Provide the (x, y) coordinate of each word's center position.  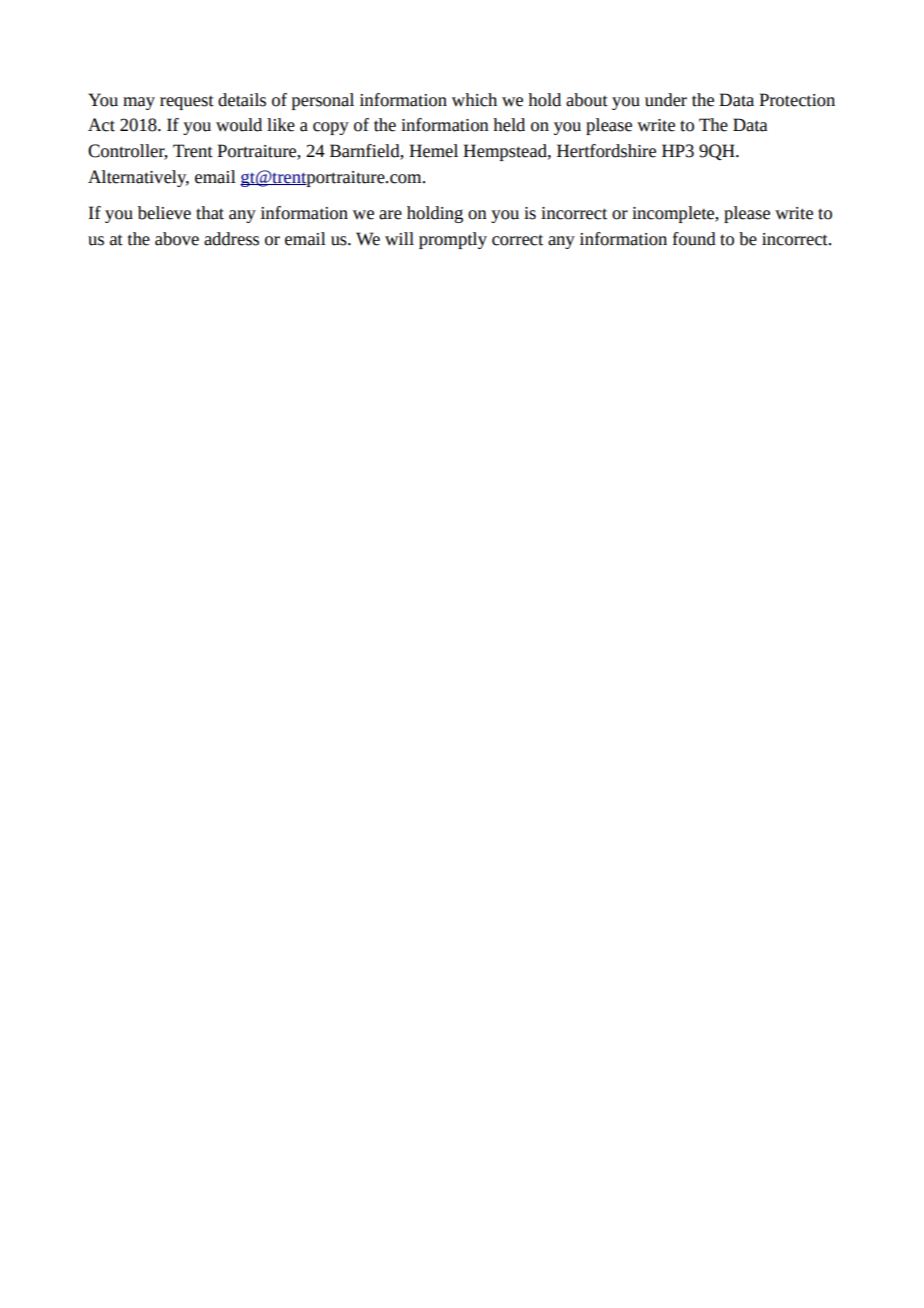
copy (331, 128)
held (509, 125)
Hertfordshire (606, 151)
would (239, 125)
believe (164, 213)
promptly (453, 240)
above (177, 239)
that (210, 213)
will (399, 239)
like (281, 125)
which (474, 100)
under (666, 100)
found (694, 239)
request (187, 102)
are (390, 215)
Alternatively (138, 178)
